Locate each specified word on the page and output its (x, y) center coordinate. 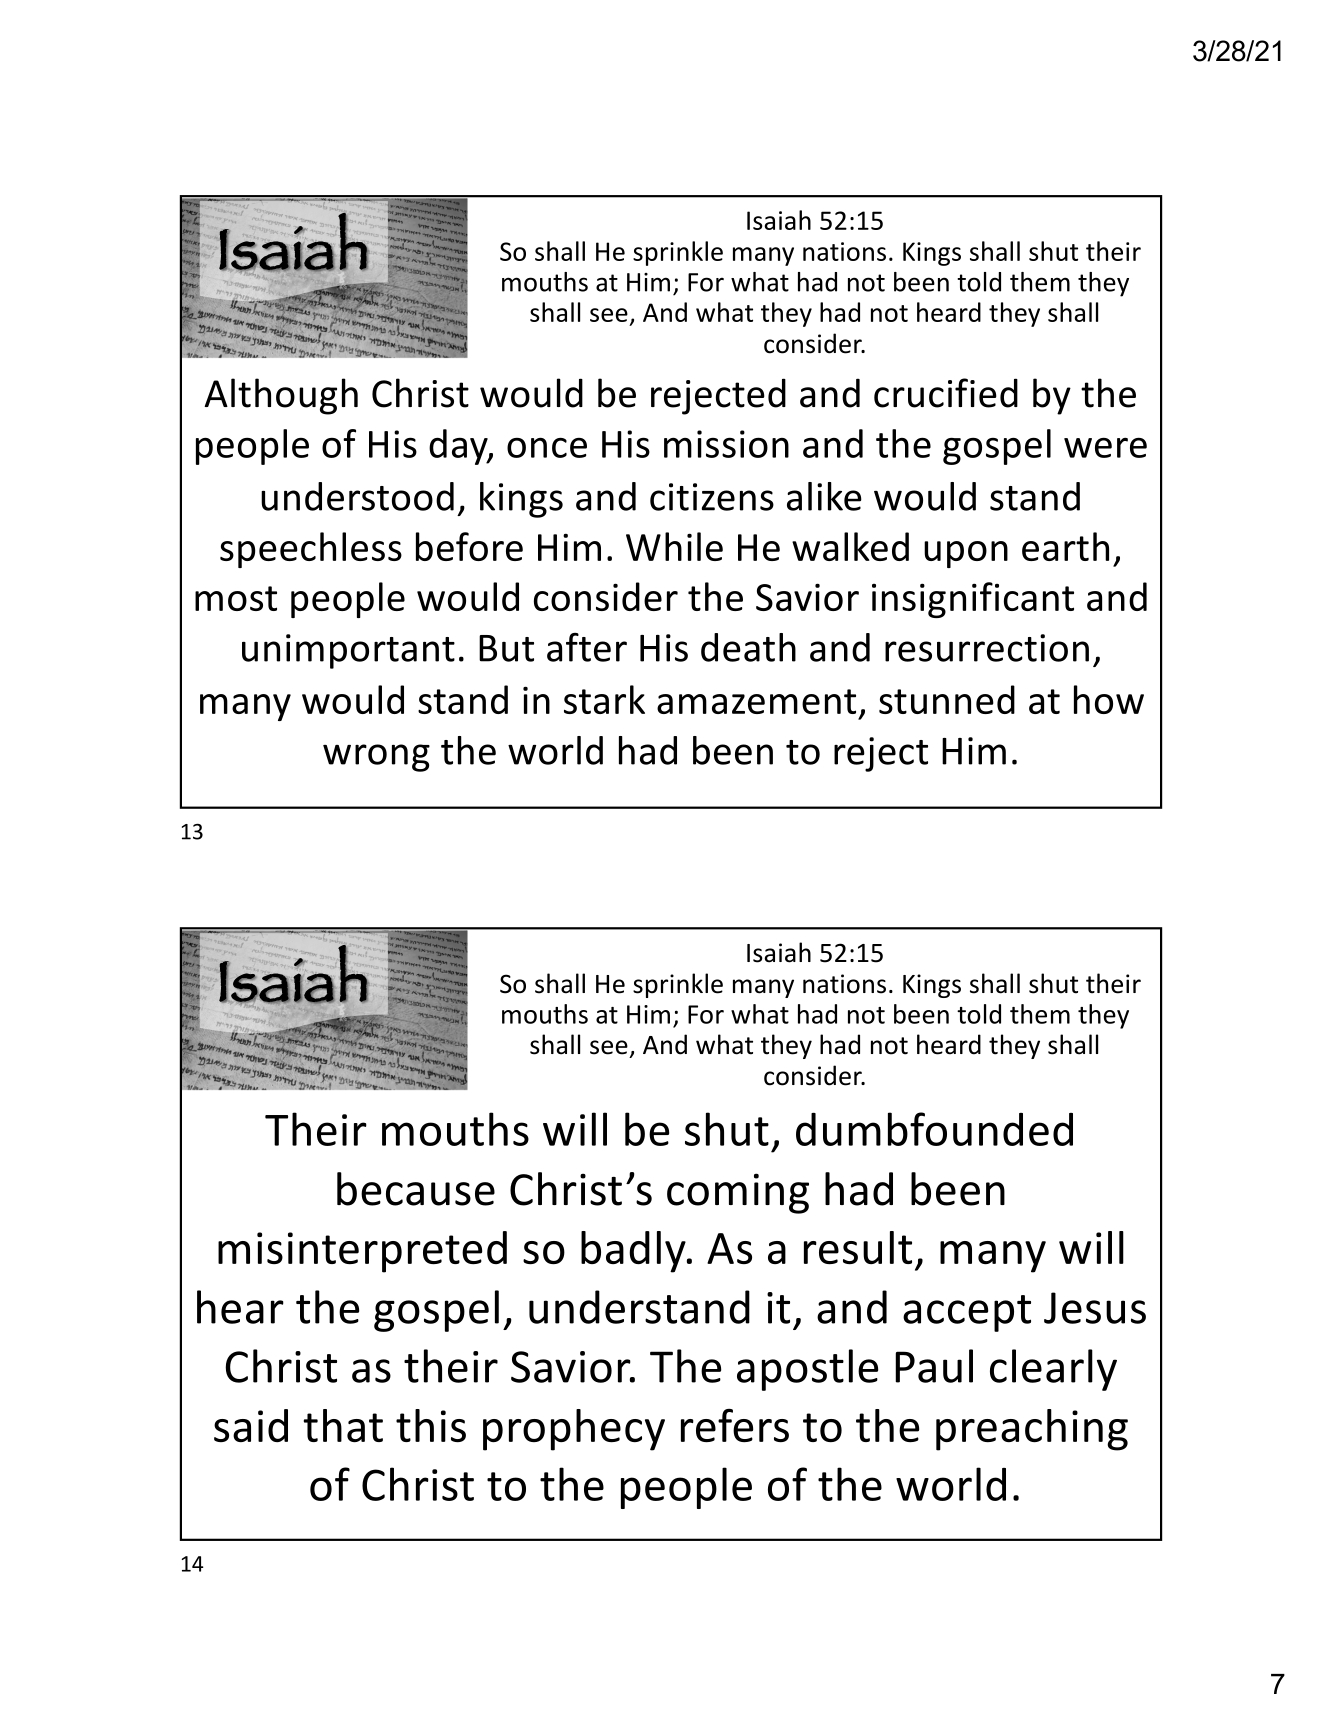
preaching (1032, 1430)
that (343, 1425)
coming (738, 1193)
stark (604, 699)
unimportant (348, 651)
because (416, 1189)
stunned (947, 699)
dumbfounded (934, 1129)
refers (735, 1425)
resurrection (987, 648)
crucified (946, 393)
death (748, 647)
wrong (376, 758)
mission (726, 444)
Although (281, 396)
